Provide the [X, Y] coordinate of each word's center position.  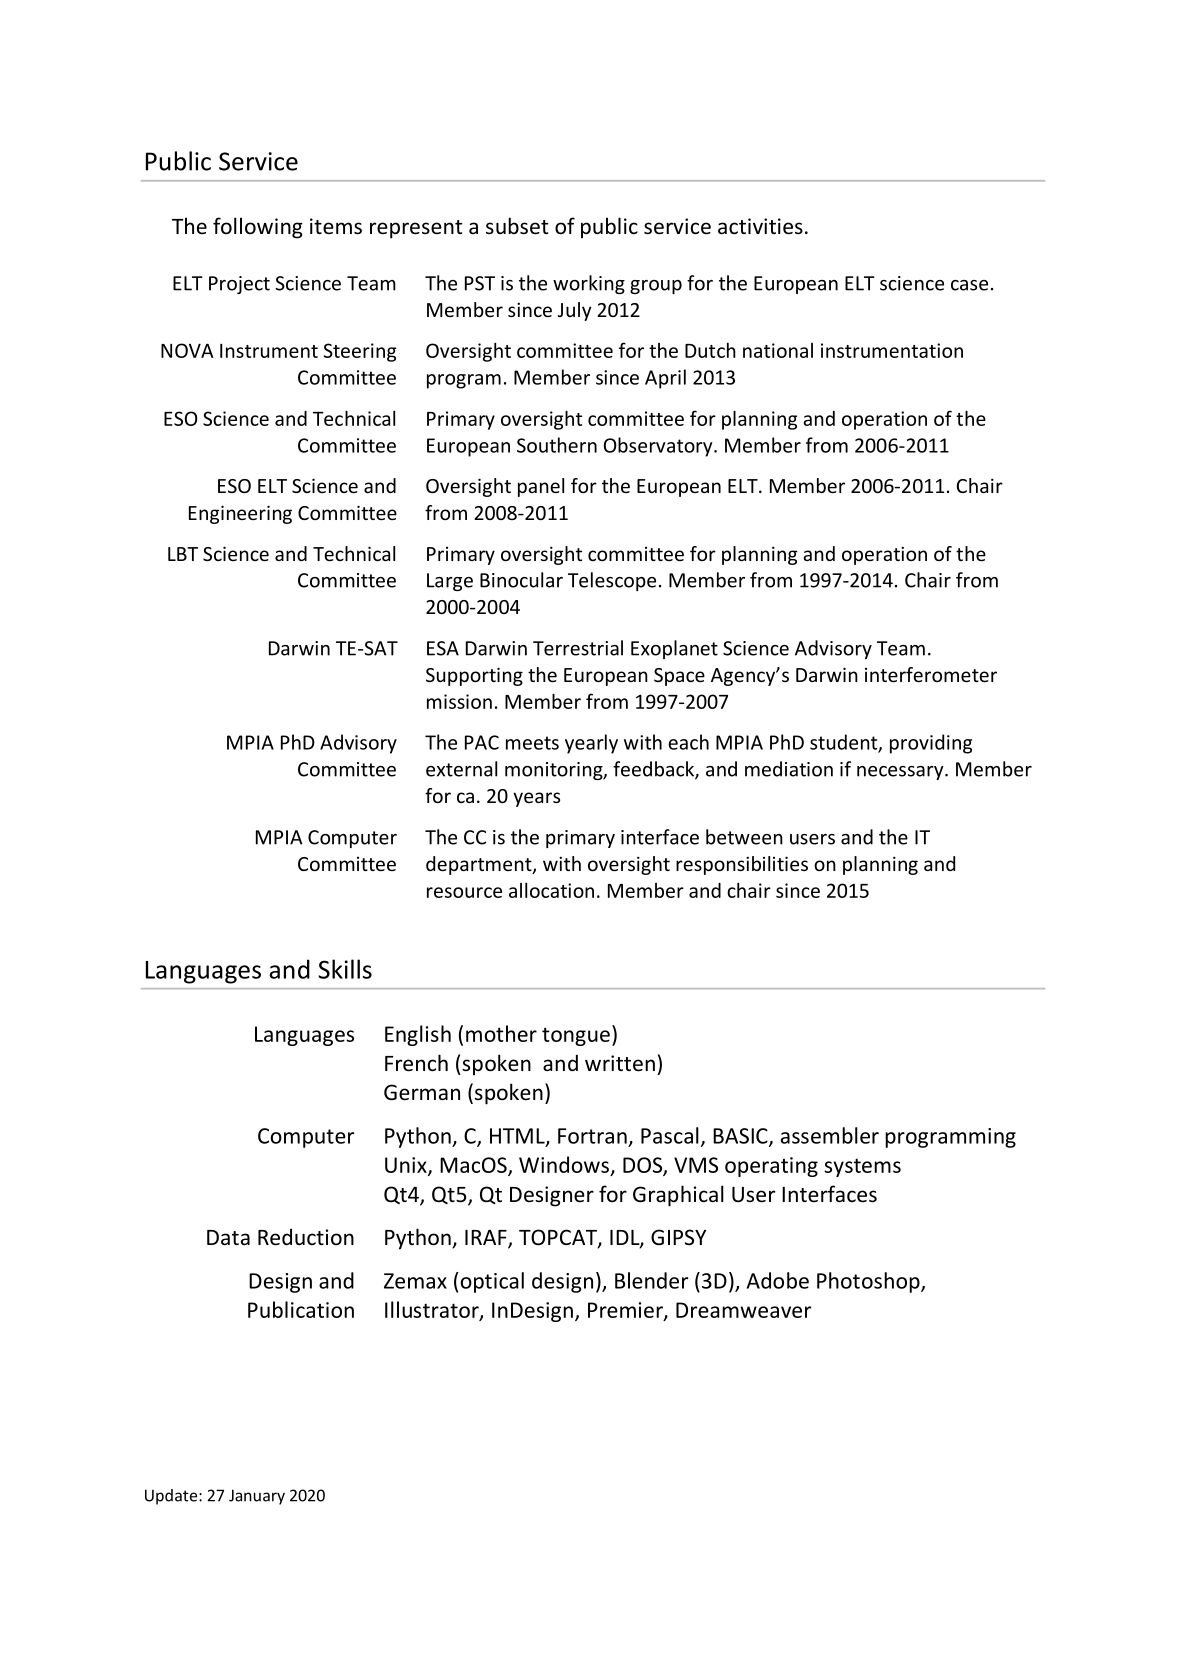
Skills [345, 969]
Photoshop [869, 1282]
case [969, 285]
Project [239, 285]
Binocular [521, 580]
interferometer [931, 674]
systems [862, 1167]
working [589, 284]
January [257, 1497]
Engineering [240, 514]
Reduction [306, 1237]
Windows [564, 1164]
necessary [901, 773]
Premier [626, 1311]
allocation [551, 890]
